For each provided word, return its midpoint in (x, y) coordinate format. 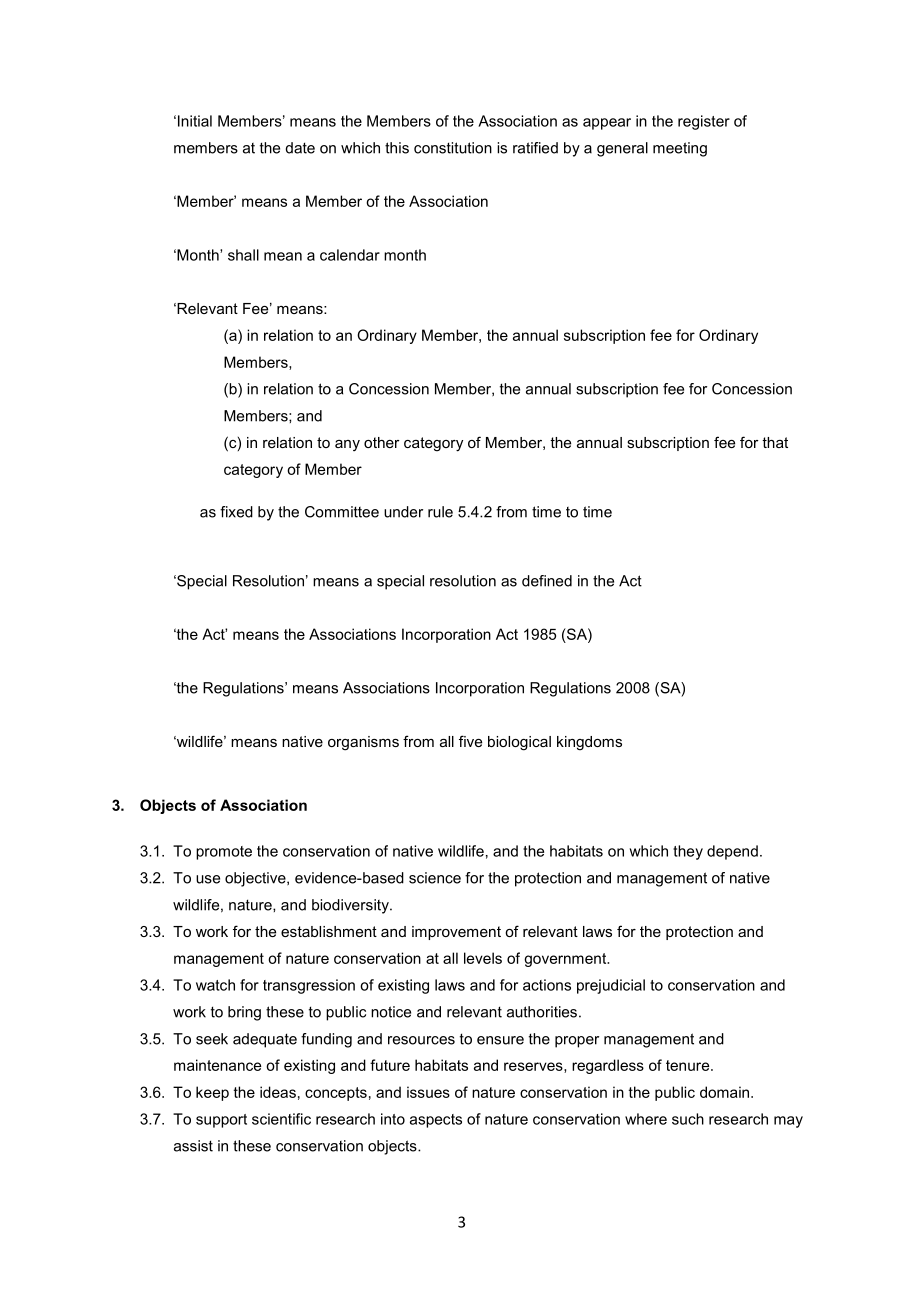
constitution (453, 148)
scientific (281, 1119)
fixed (236, 512)
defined (547, 581)
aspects (436, 1121)
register (704, 122)
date (300, 148)
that (775, 442)
